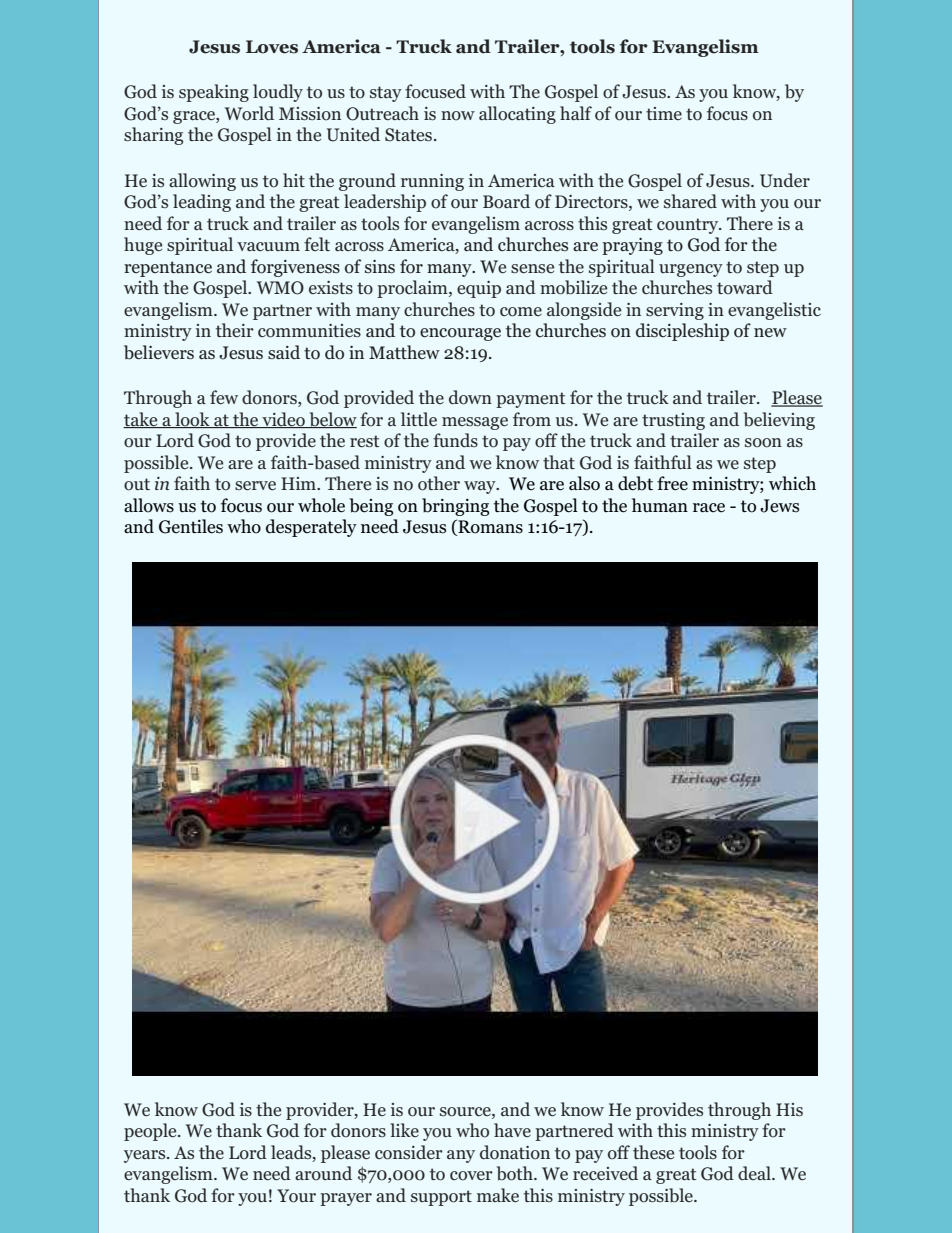 The width and height of the page is (952, 1233). Describe the element at coordinates (460, 334) in the page. I see `encourage` at that location.
